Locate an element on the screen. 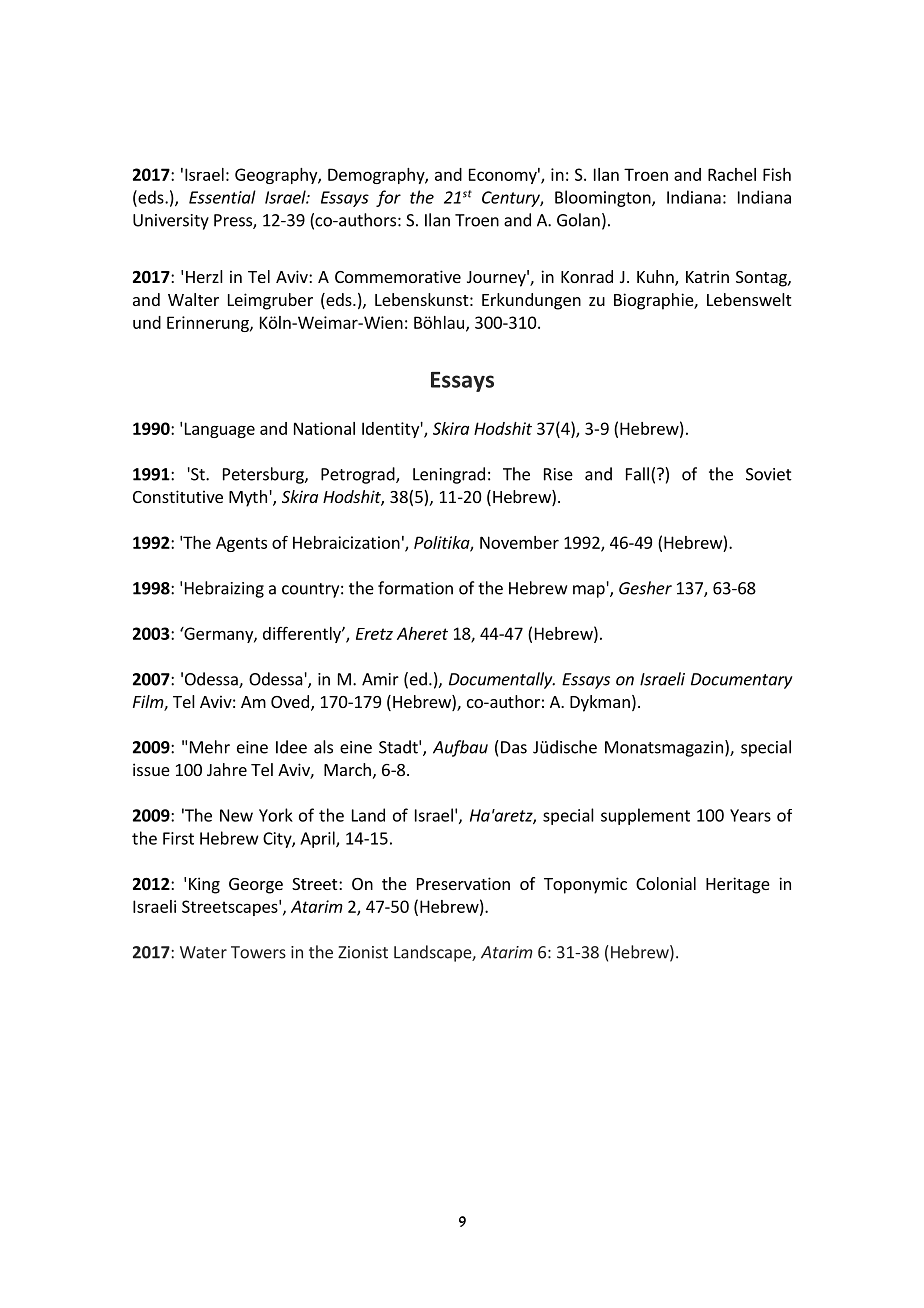  Water is located at coordinates (203, 952).
